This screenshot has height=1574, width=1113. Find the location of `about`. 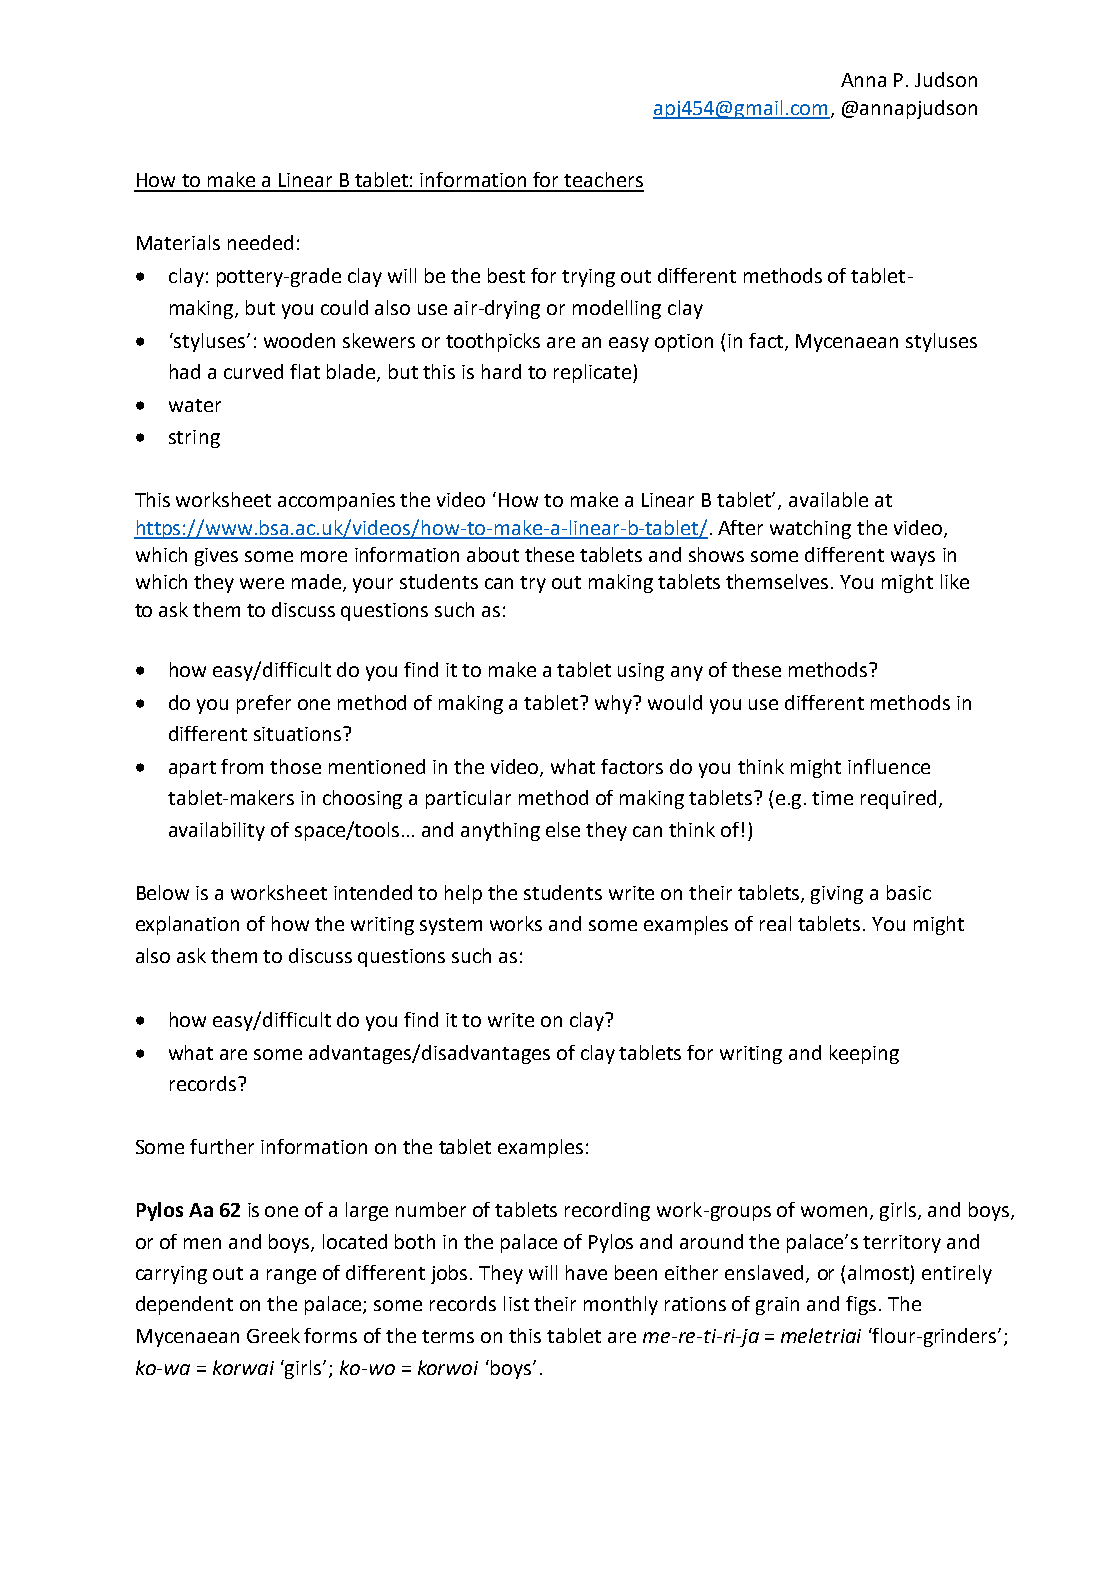

about is located at coordinates (493, 554).
